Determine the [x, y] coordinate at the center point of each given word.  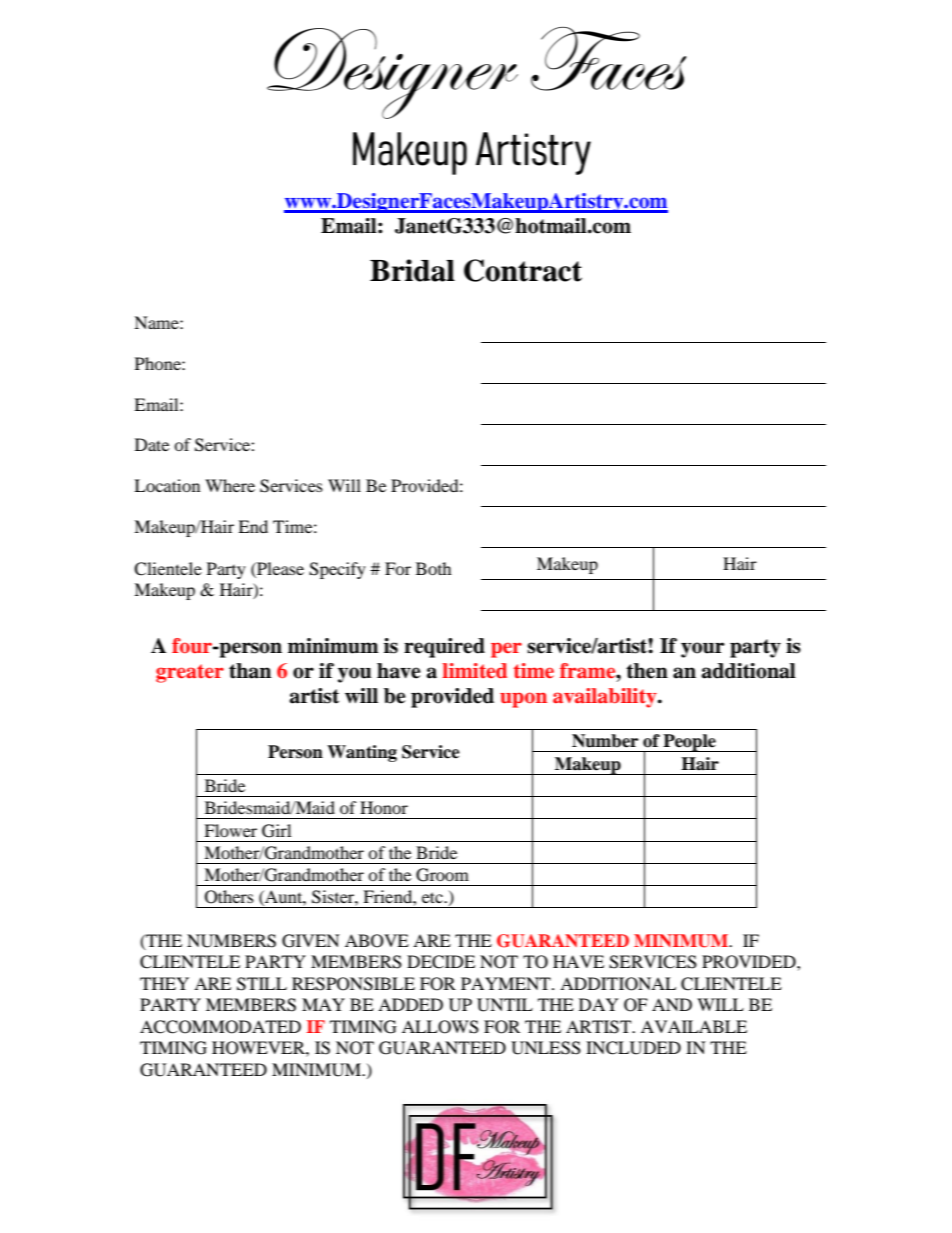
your [703, 650]
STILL [262, 984]
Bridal [412, 270]
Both [434, 568]
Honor [384, 807]
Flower [230, 830]
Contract [523, 270]
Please [279, 568]
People [689, 743]
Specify [337, 570]
